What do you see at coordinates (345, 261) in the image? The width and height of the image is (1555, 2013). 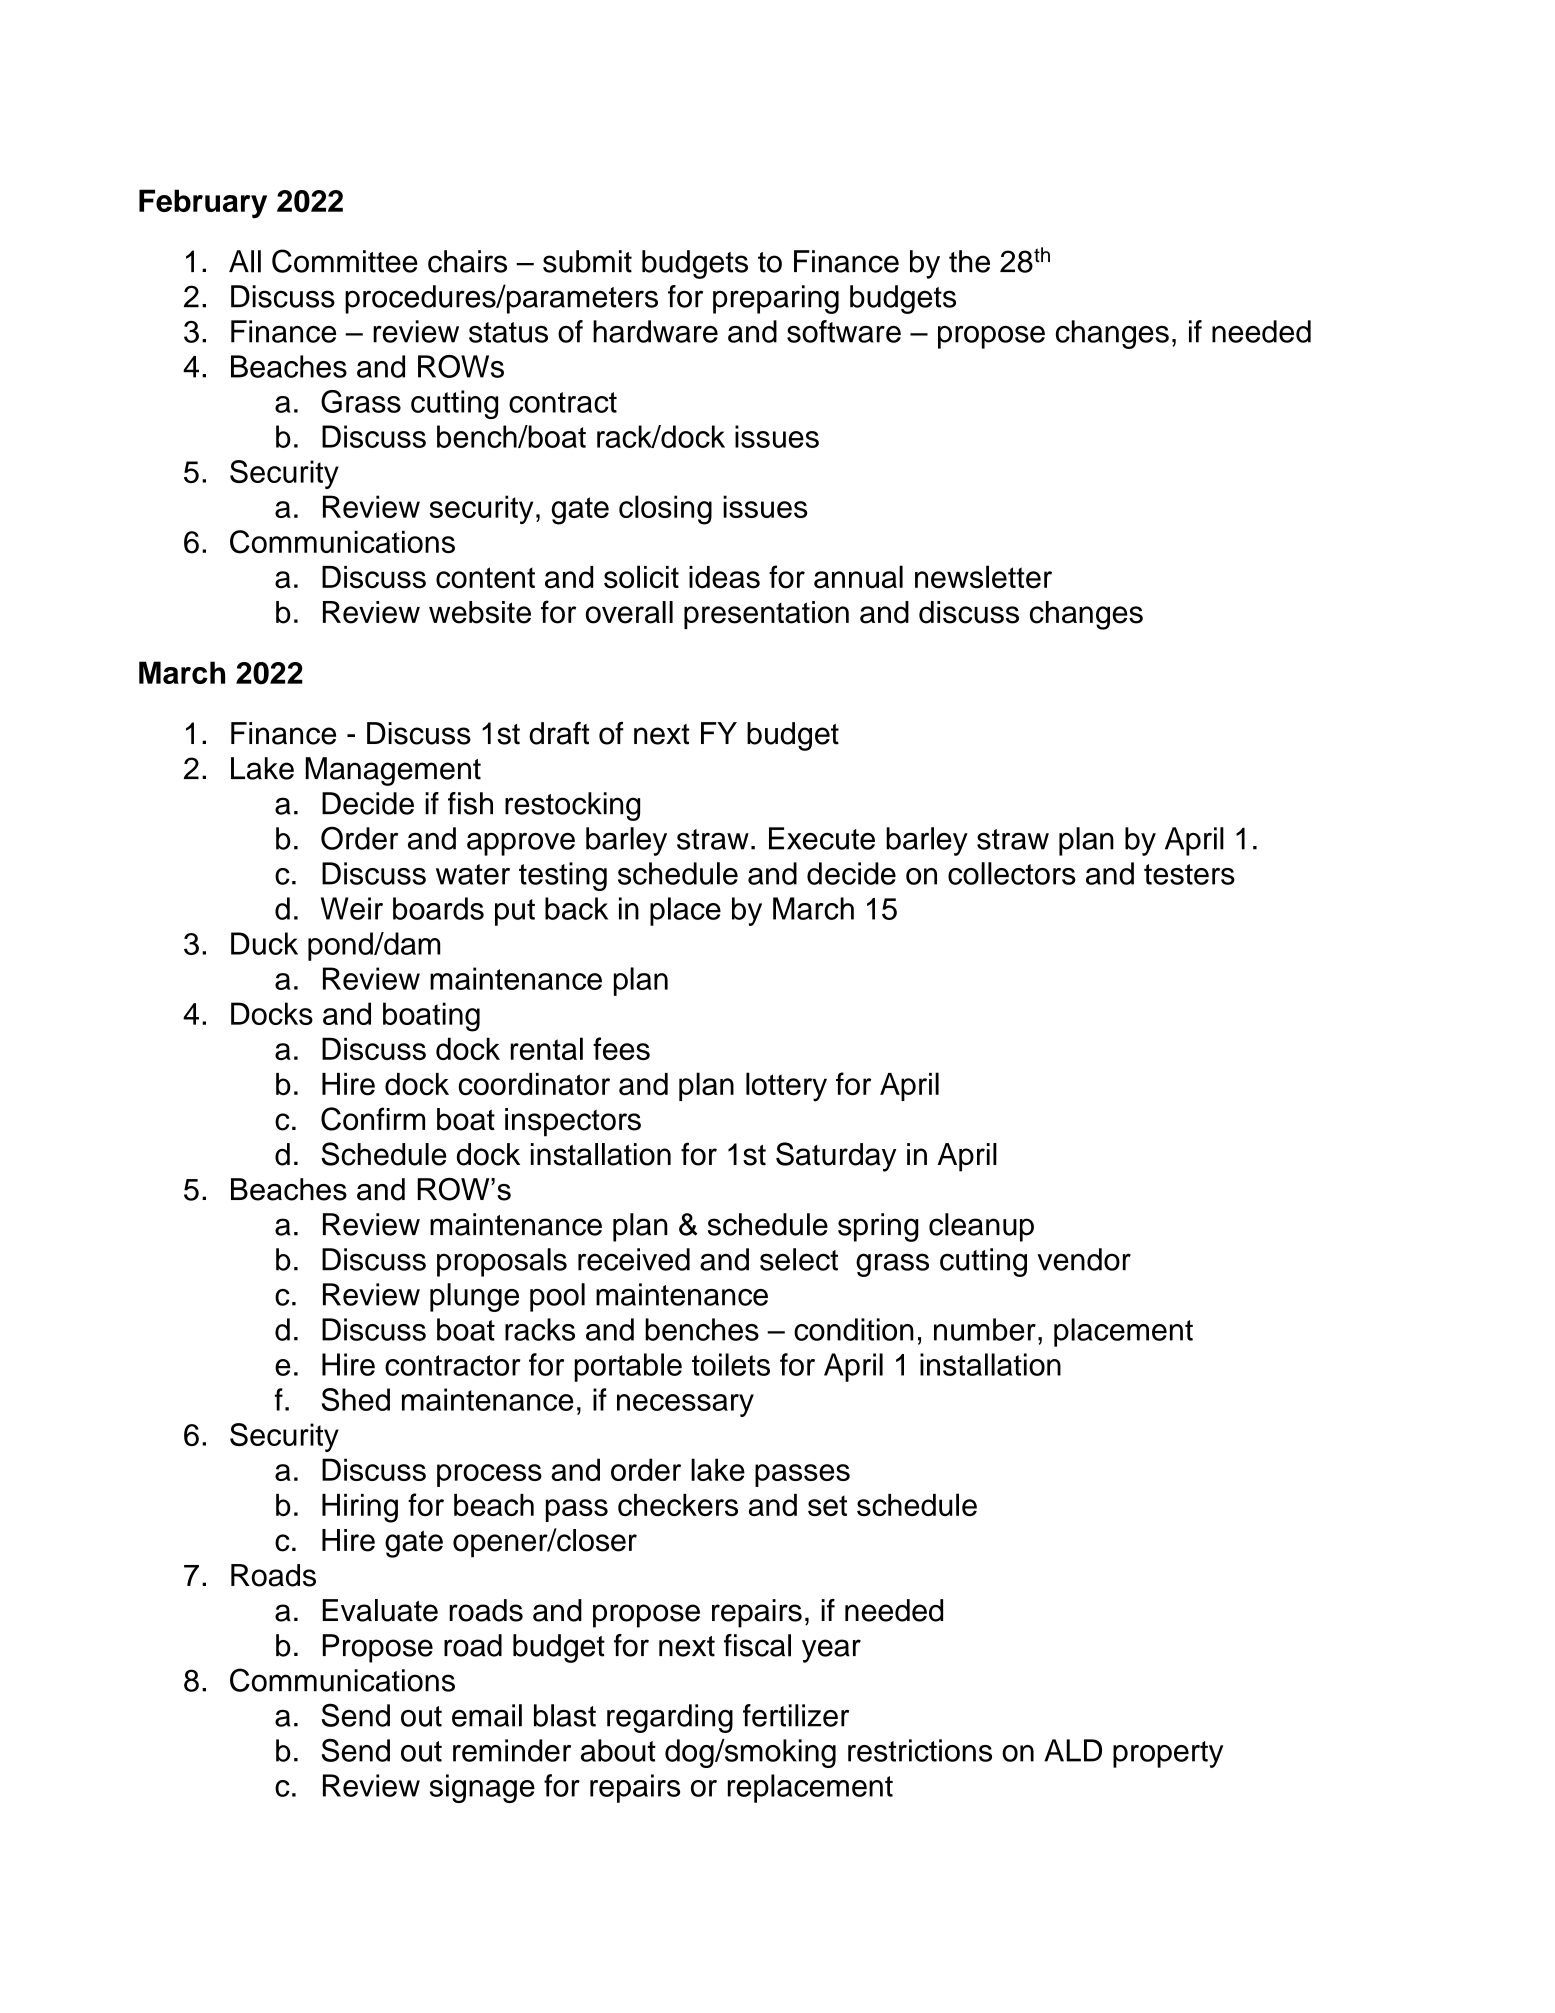 I see `Committee` at bounding box center [345, 261].
